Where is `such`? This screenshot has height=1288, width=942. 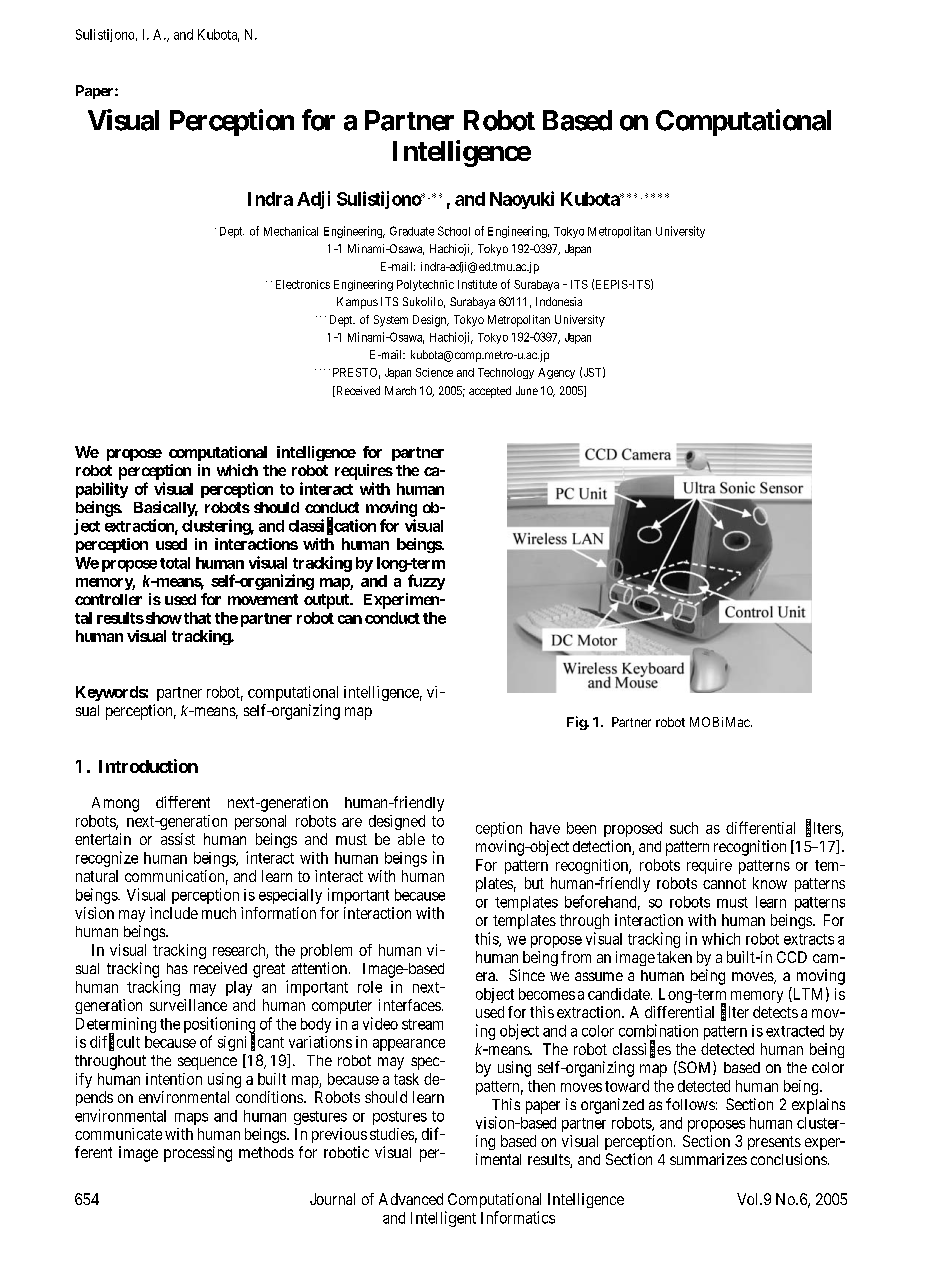
such is located at coordinates (684, 828).
